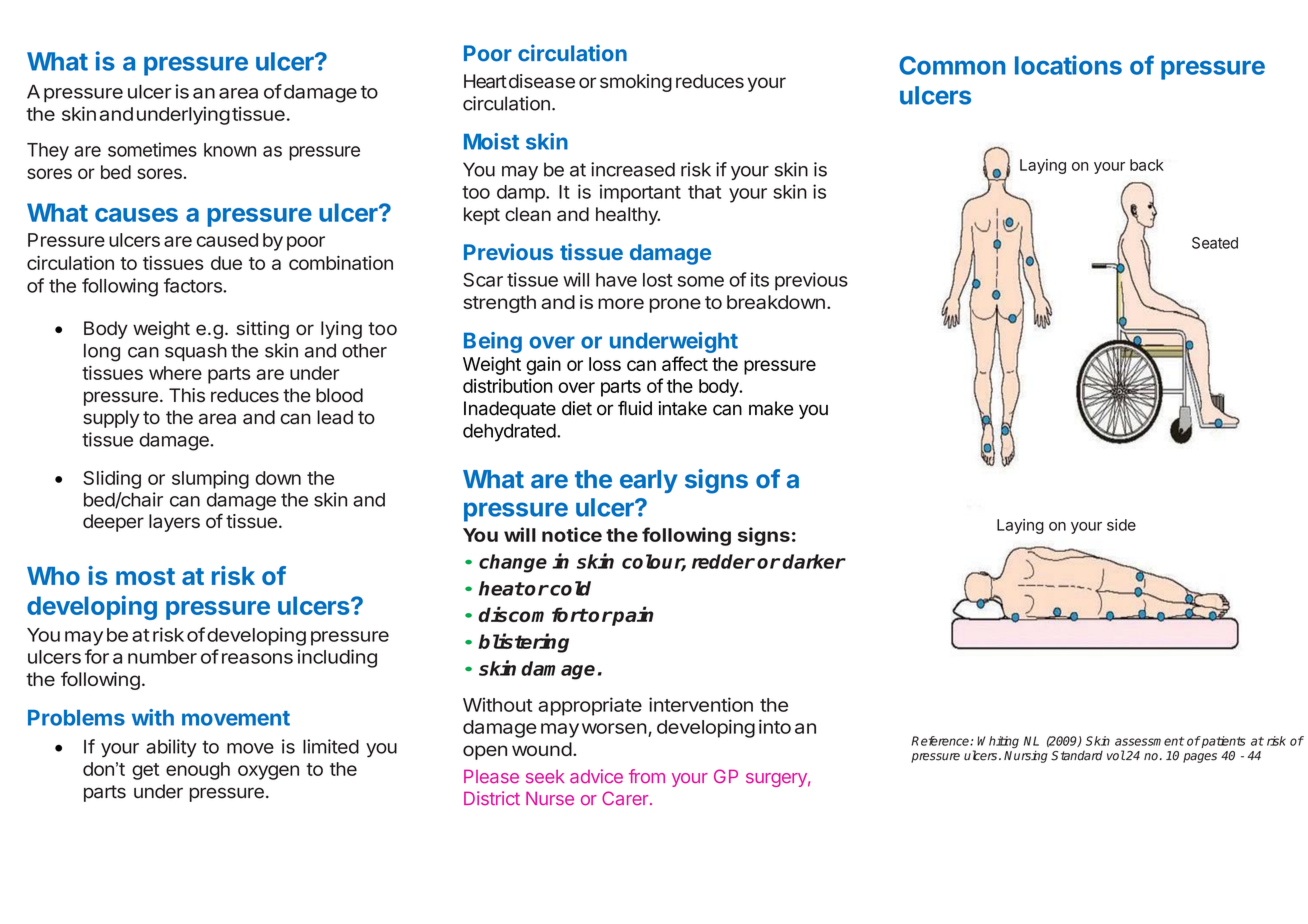 Image resolution: width=1308 pixels, height=924 pixels. I want to click on more, so click(621, 303).
